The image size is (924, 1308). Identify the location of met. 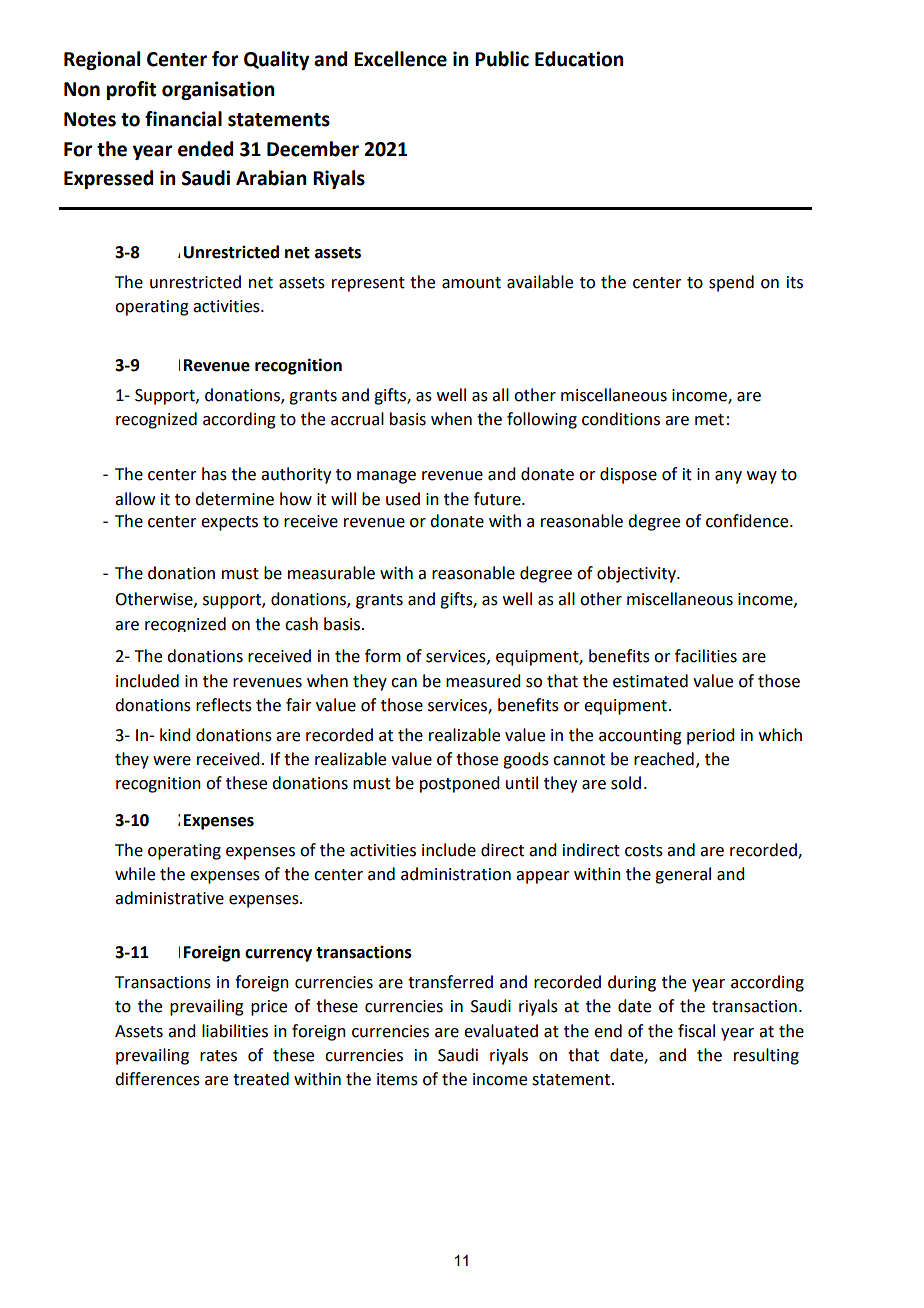
(709, 420).
